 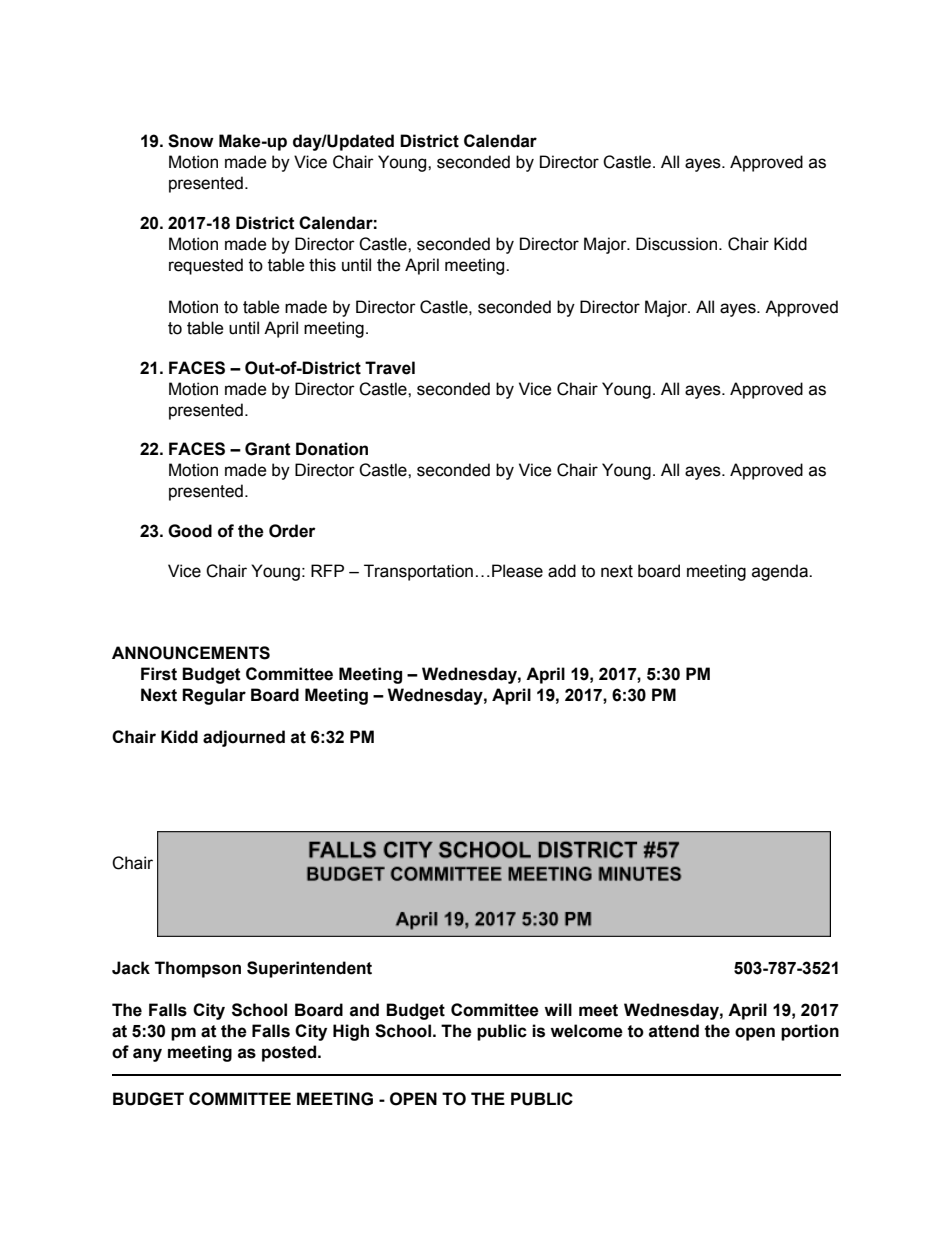 What do you see at coordinates (191, 653) in the page?
I see `ANNOUNCEMENTS` at bounding box center [191, 653].
